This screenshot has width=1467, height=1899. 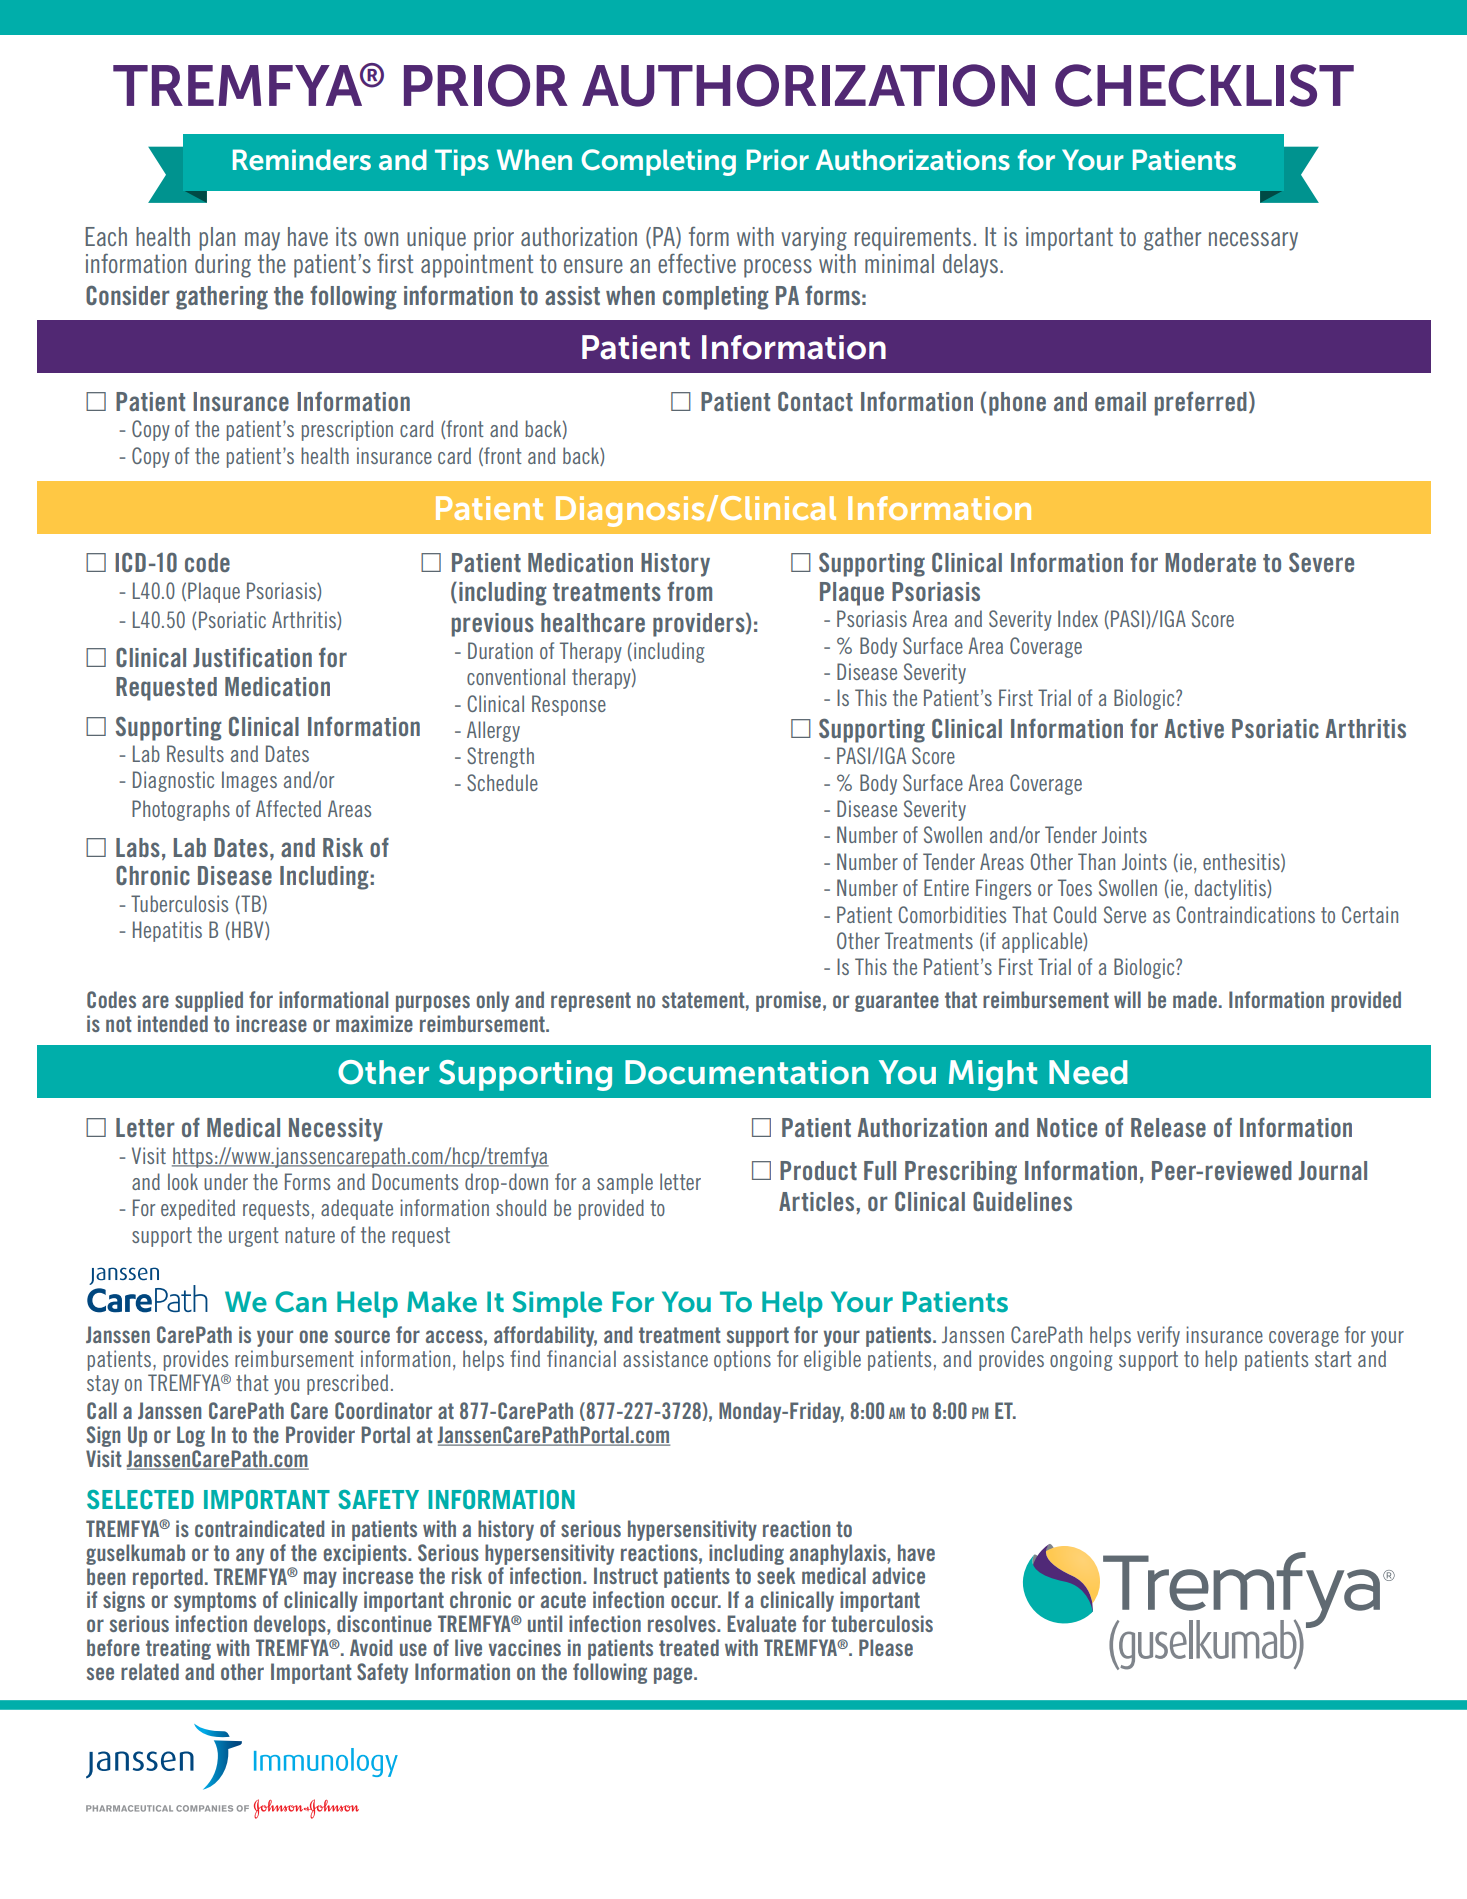 I want to click on CHECKLIST, so click(x=1204, y=85).
